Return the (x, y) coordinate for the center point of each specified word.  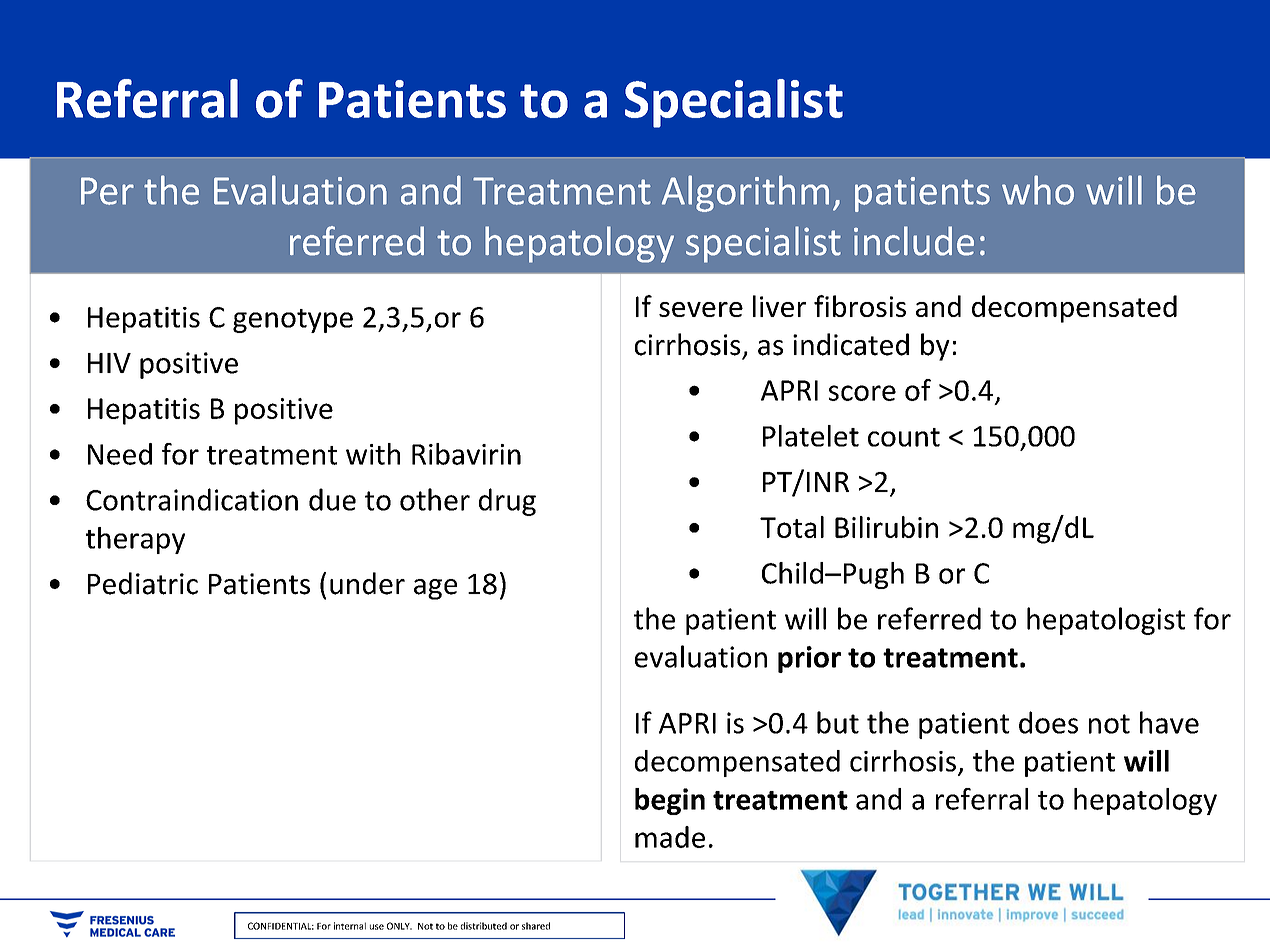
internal (350, 926)
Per (107, 191)
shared (536, 926)
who (1038, 190)
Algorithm (745, 193)
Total (792, 527)
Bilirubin (886, 527)
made (670, 837)
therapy (135, 540)
